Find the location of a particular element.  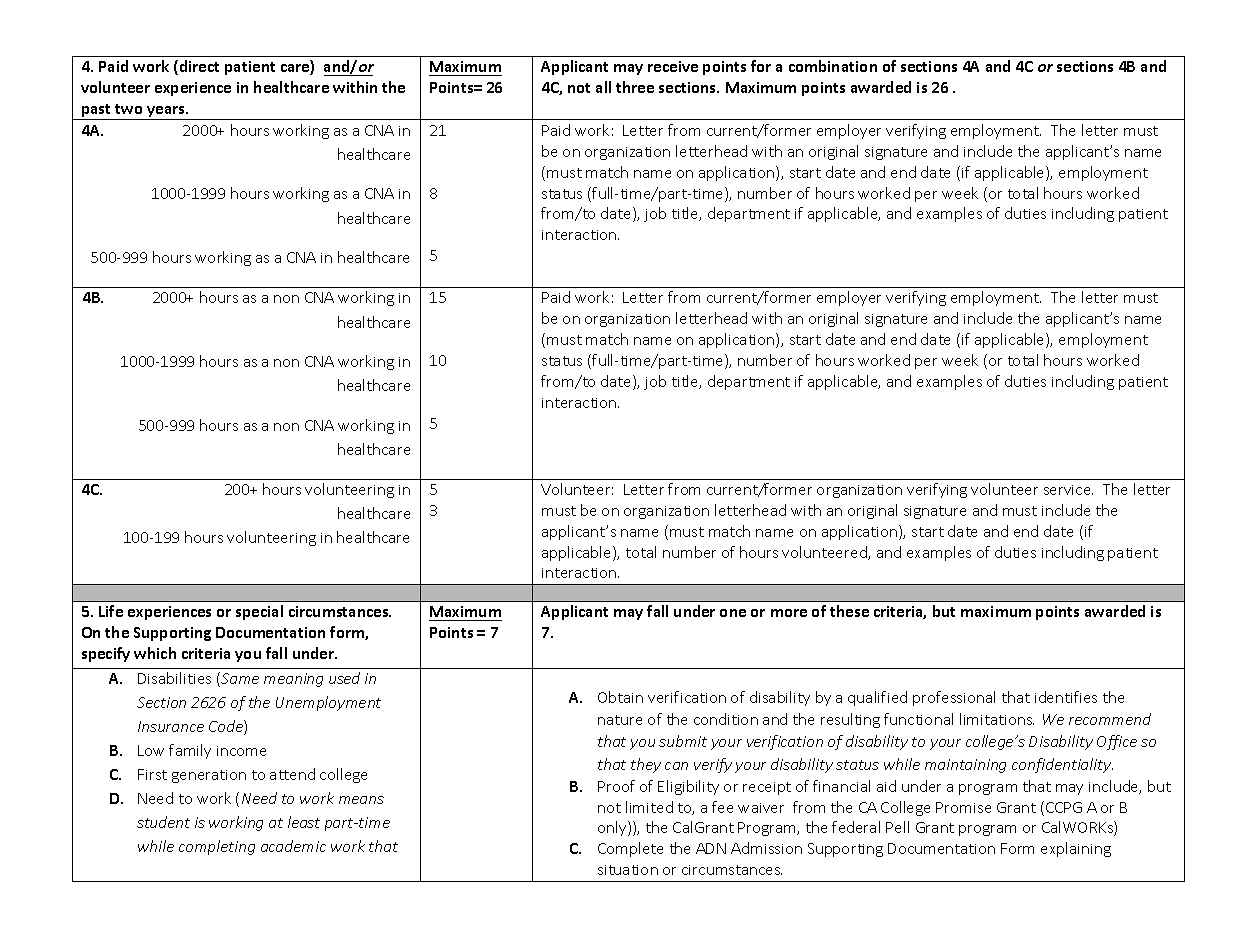

Obtain is located at coordinates (620, 697).
